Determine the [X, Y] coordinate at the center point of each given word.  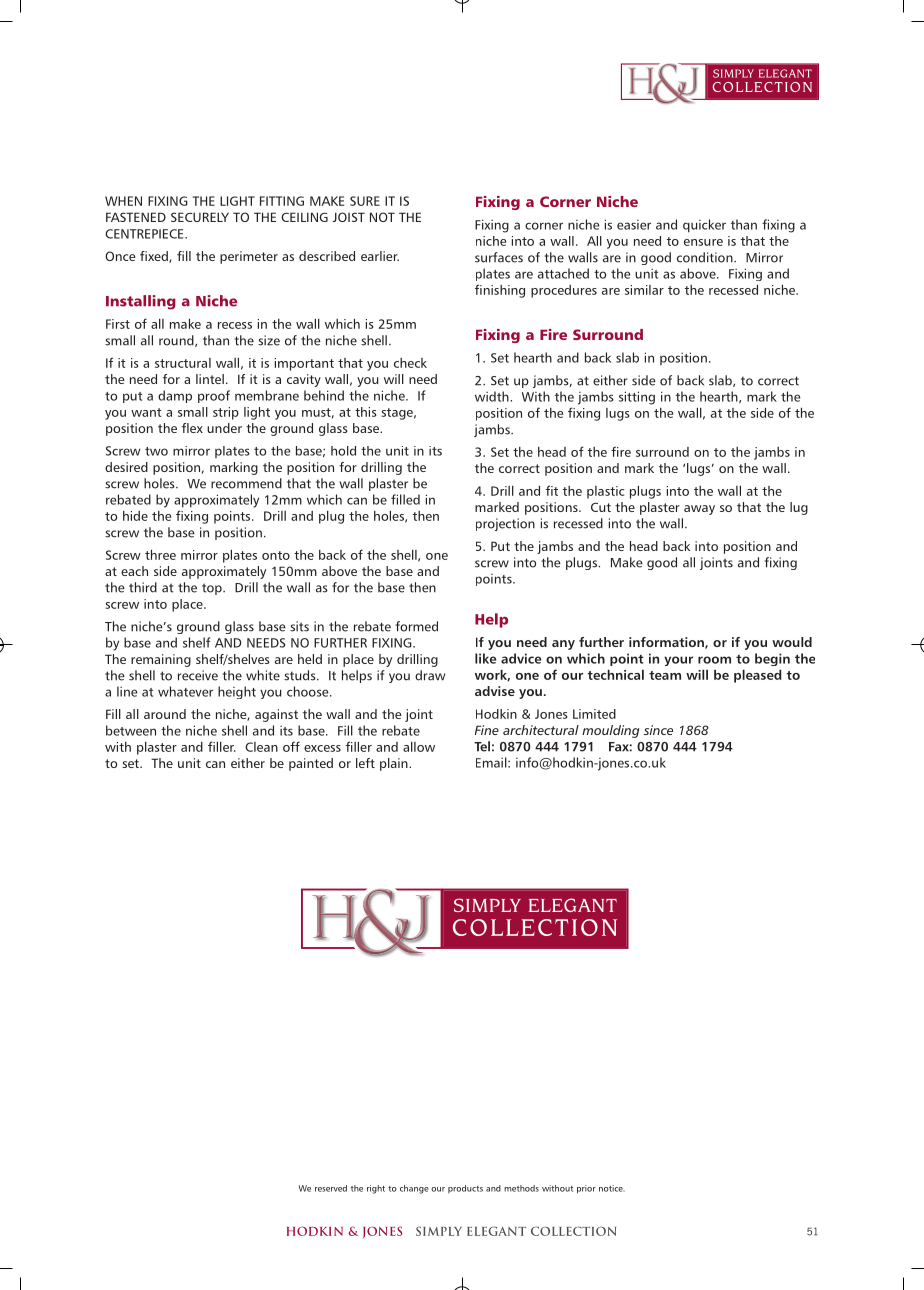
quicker [704, 226]
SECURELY [200, 217]
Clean [261, 747]
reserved [331, 1188]
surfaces [499, 257]
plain [395, 764]
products [465, 1189]
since [658, 730]
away [699, 510]
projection [505, 524]
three [160, 555]
